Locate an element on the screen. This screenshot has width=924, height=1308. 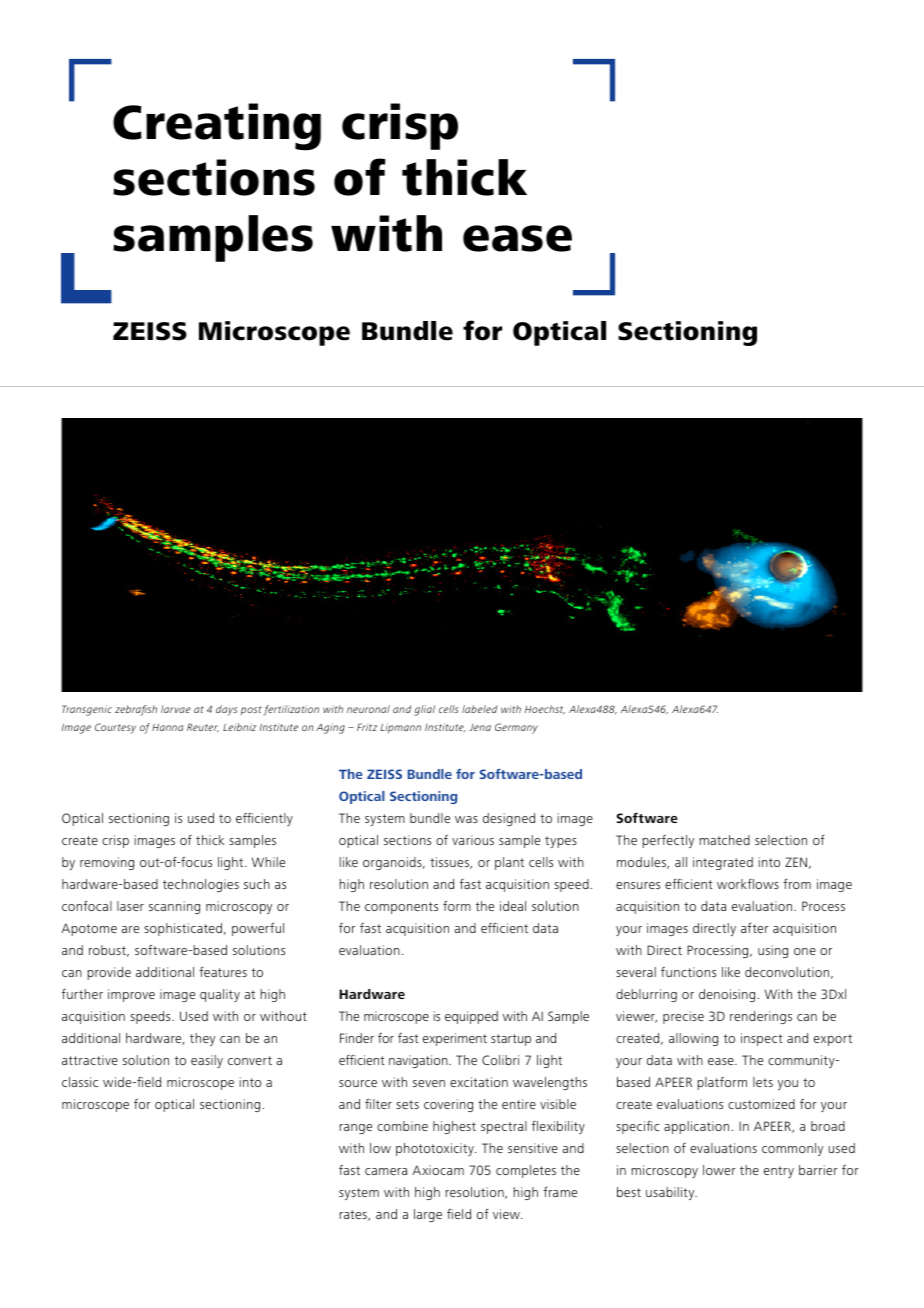
components is located at coordinates (401, 908).
